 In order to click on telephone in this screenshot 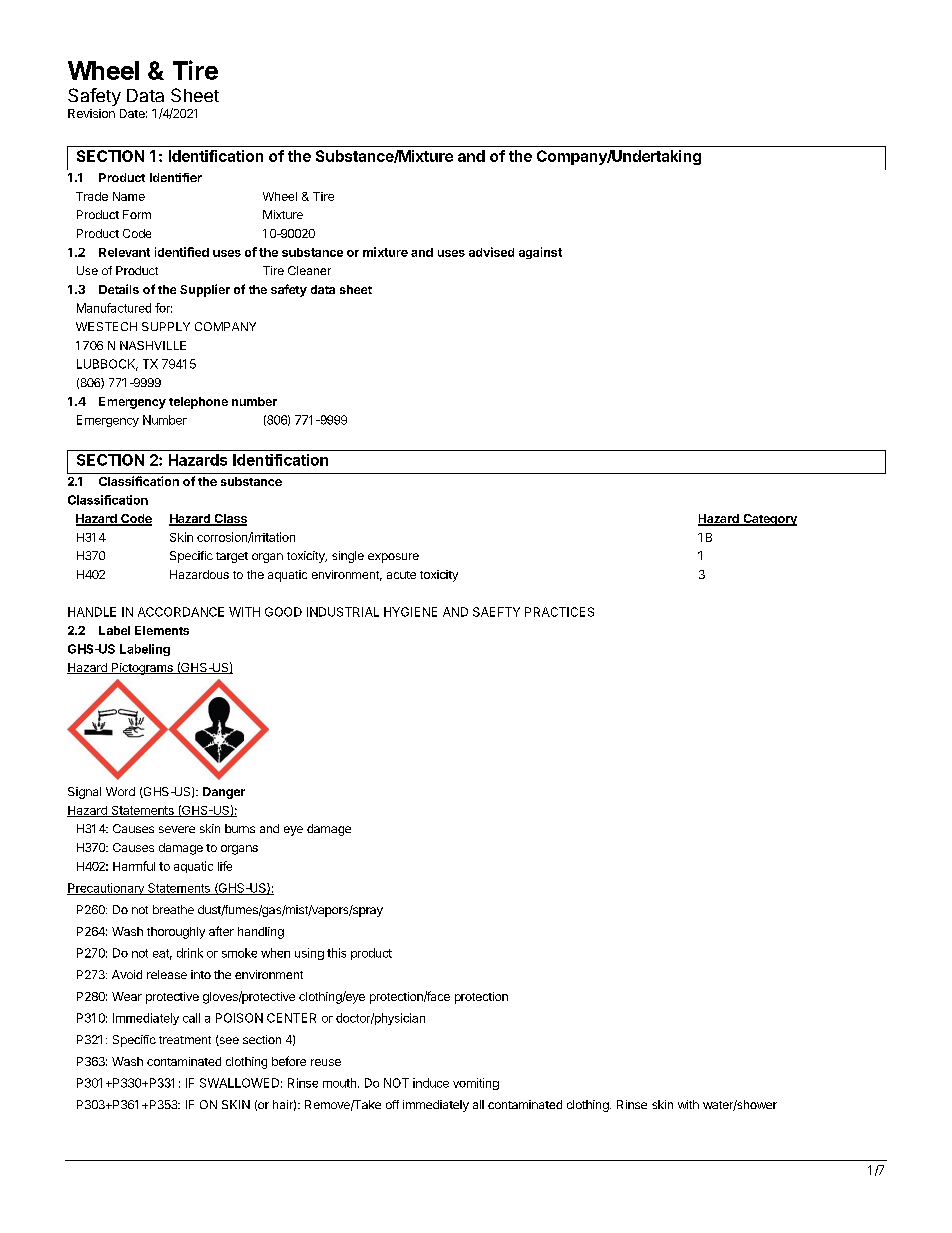, I will do `click(198, 403)`.
